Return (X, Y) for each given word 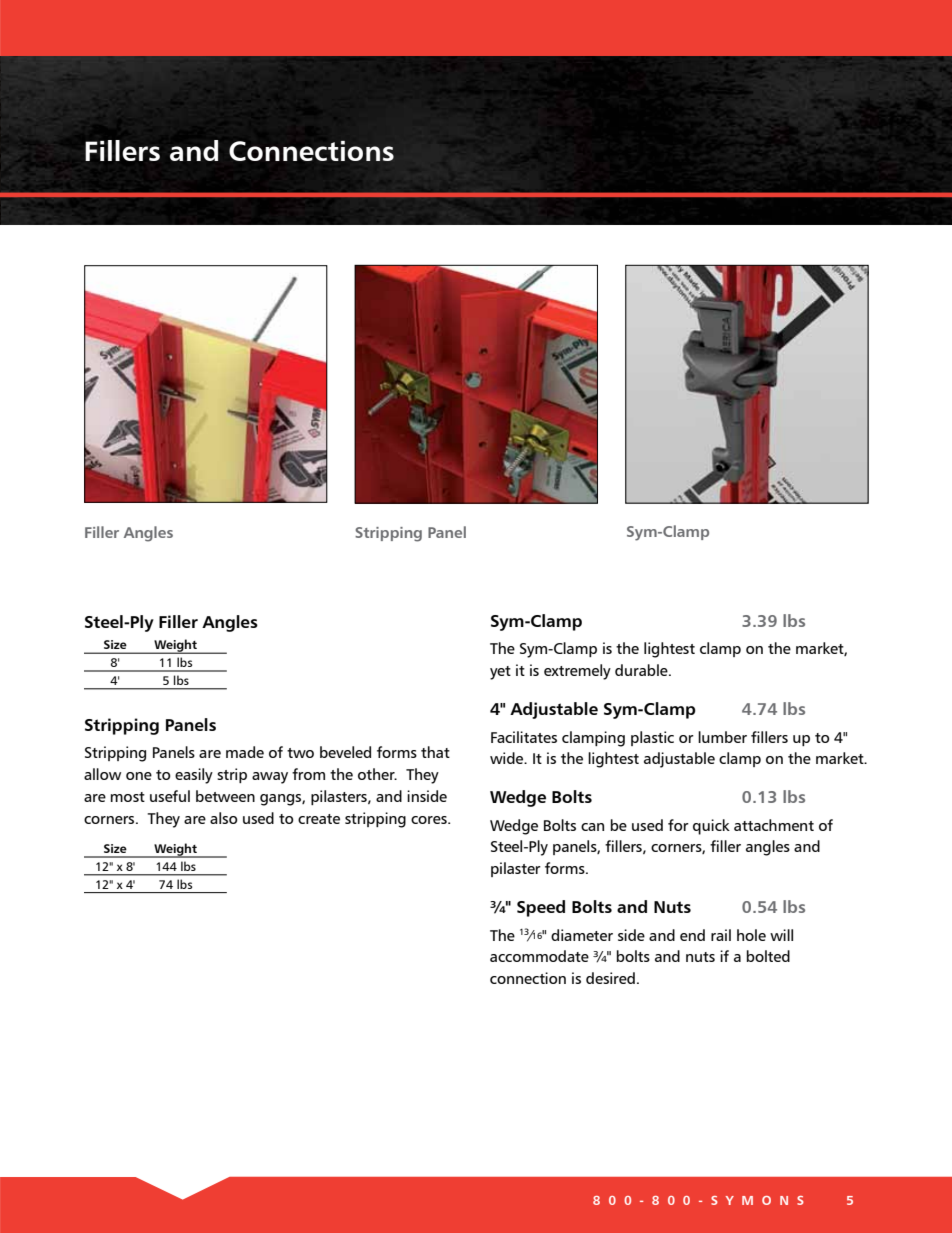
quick (711, 827)
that (435, 752)
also (223, 818)
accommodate (539, 956)
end (692, 935)
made (245, 752)
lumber (722, 737)
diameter (582, 935)
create (319, 819)
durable (642, 670)
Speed (541, 908)
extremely (577, 672)
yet (500, 673)
